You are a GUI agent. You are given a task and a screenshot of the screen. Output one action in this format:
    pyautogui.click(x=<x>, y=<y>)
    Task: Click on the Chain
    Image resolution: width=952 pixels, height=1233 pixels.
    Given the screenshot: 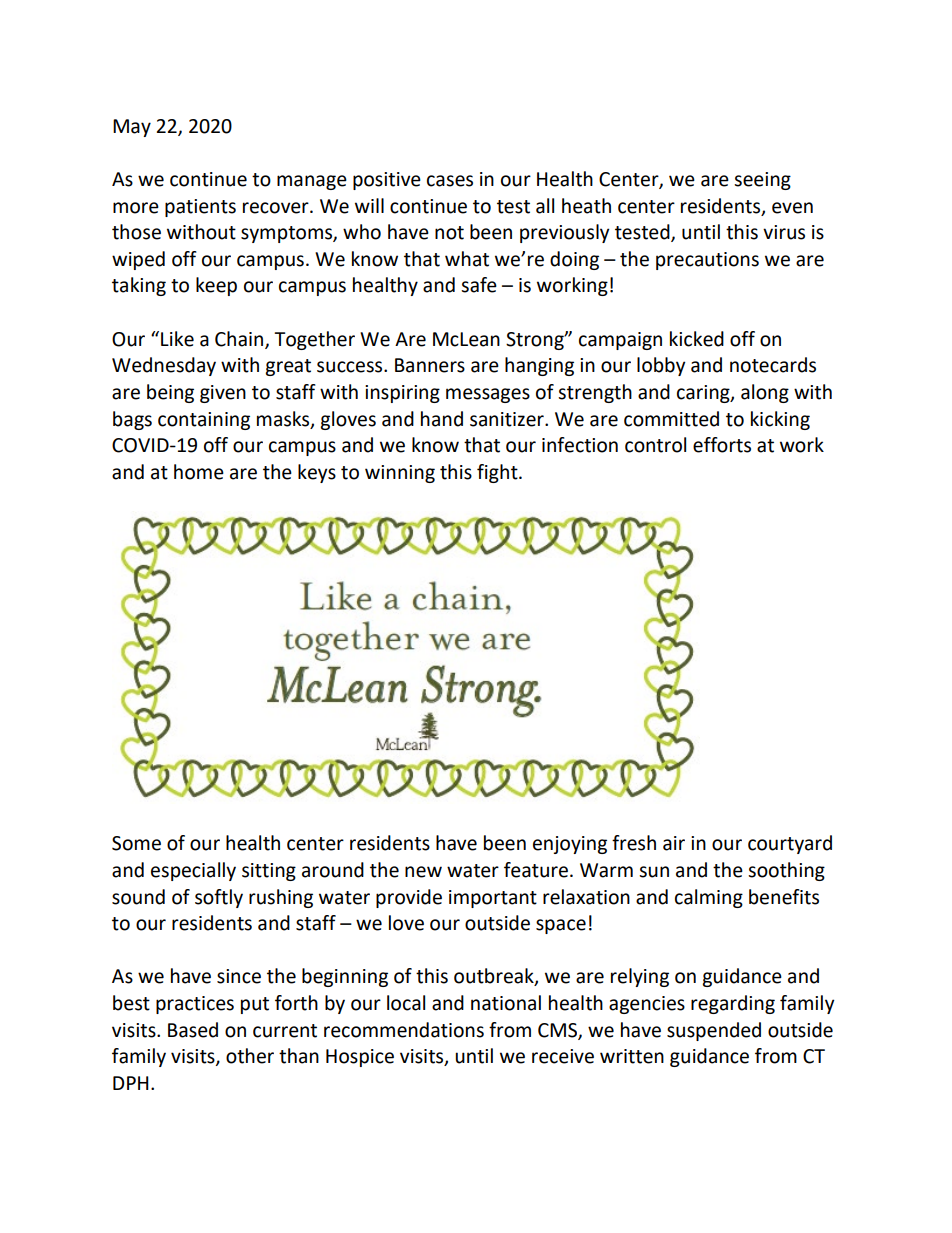 What is the action you would take?
    pyautogui.click(x=239, y=339)
